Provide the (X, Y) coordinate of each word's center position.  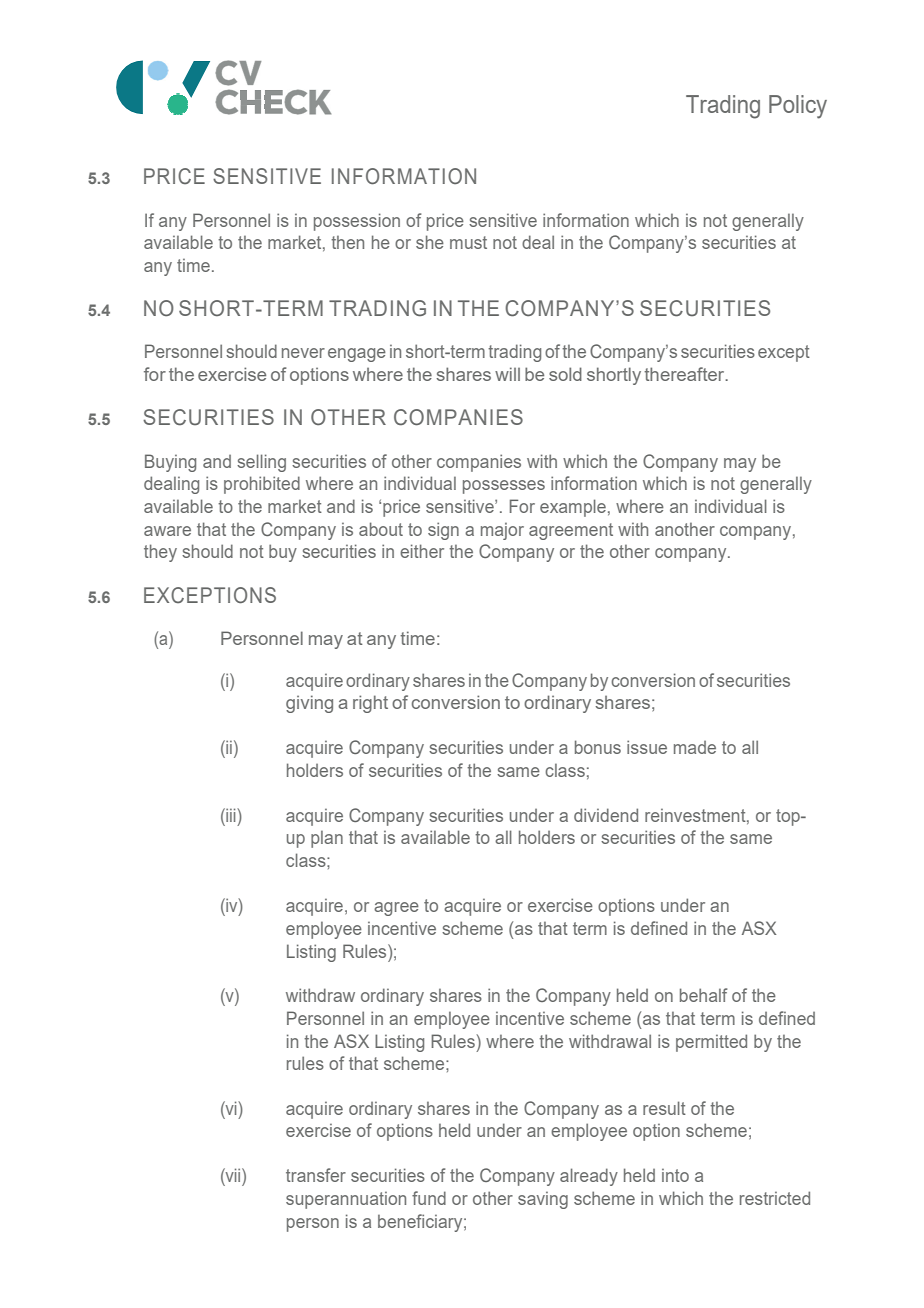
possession (357, 222)
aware (167, 531)
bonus (598, 747)
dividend (606, 815)
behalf (703, 995)
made (695, 747)
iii (231, 815)
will (507, 374)
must (468, 242)
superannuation (346, 1200)
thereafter (685, 374)
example (573, 508)
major (502, 531)
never (303, 353)
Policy (798, 107)
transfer (316, 1175)
